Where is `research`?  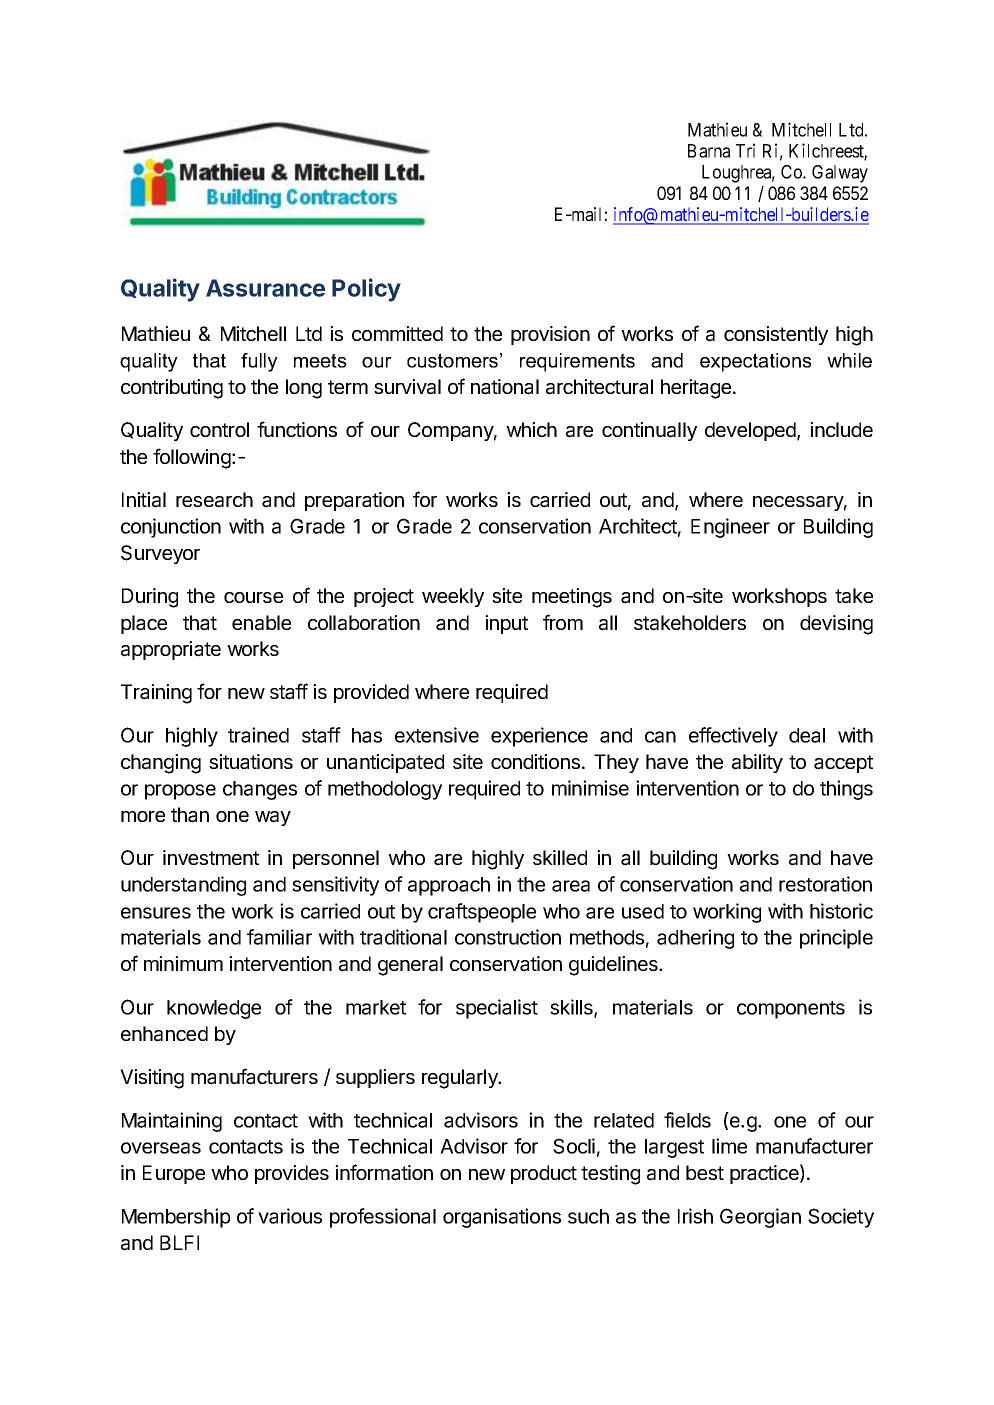 research is located at coordinates (214, 500).
